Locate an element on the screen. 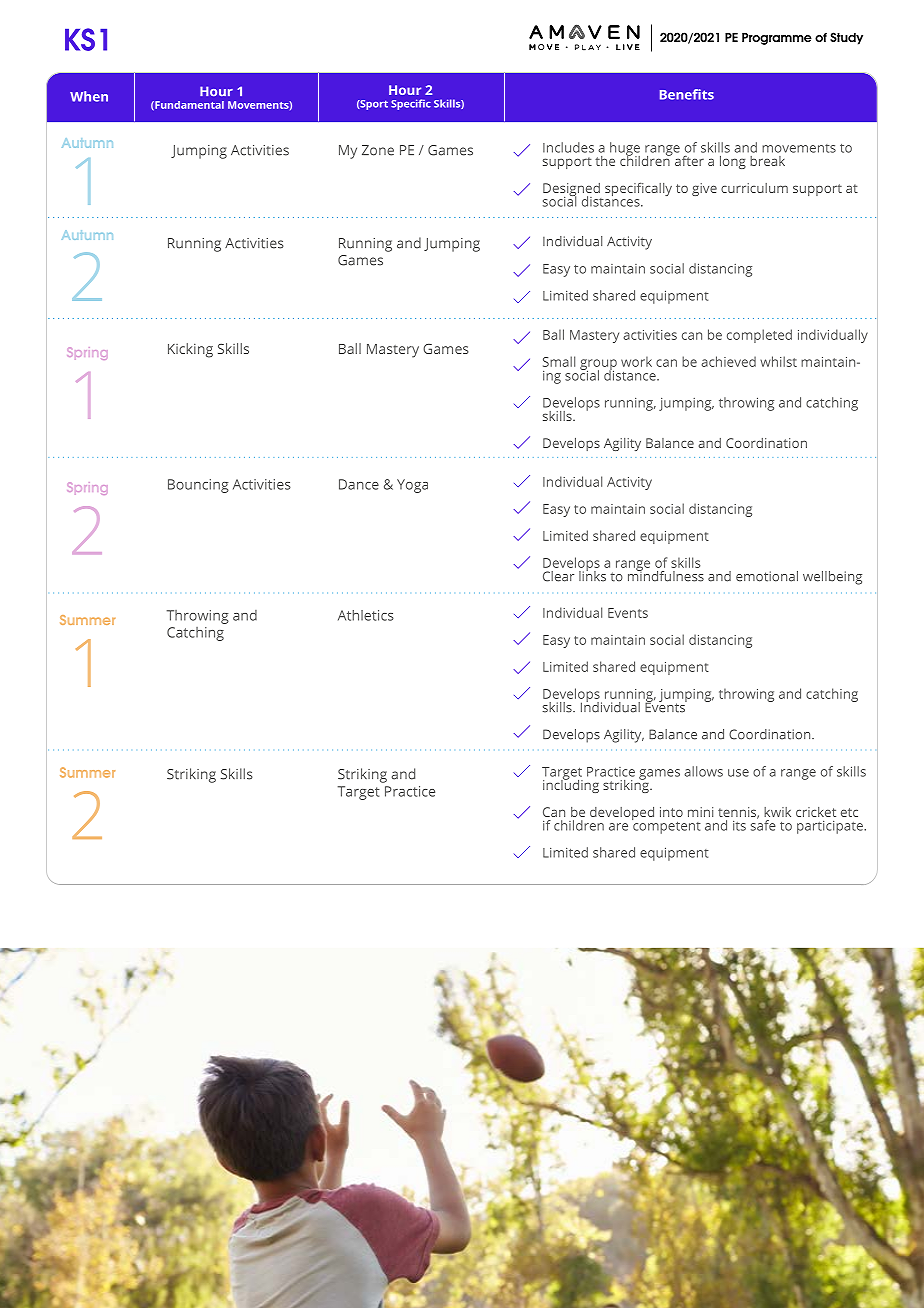 The width and height of the screenshot is (924, 1308). developed is located at coordinates (622, 813).
